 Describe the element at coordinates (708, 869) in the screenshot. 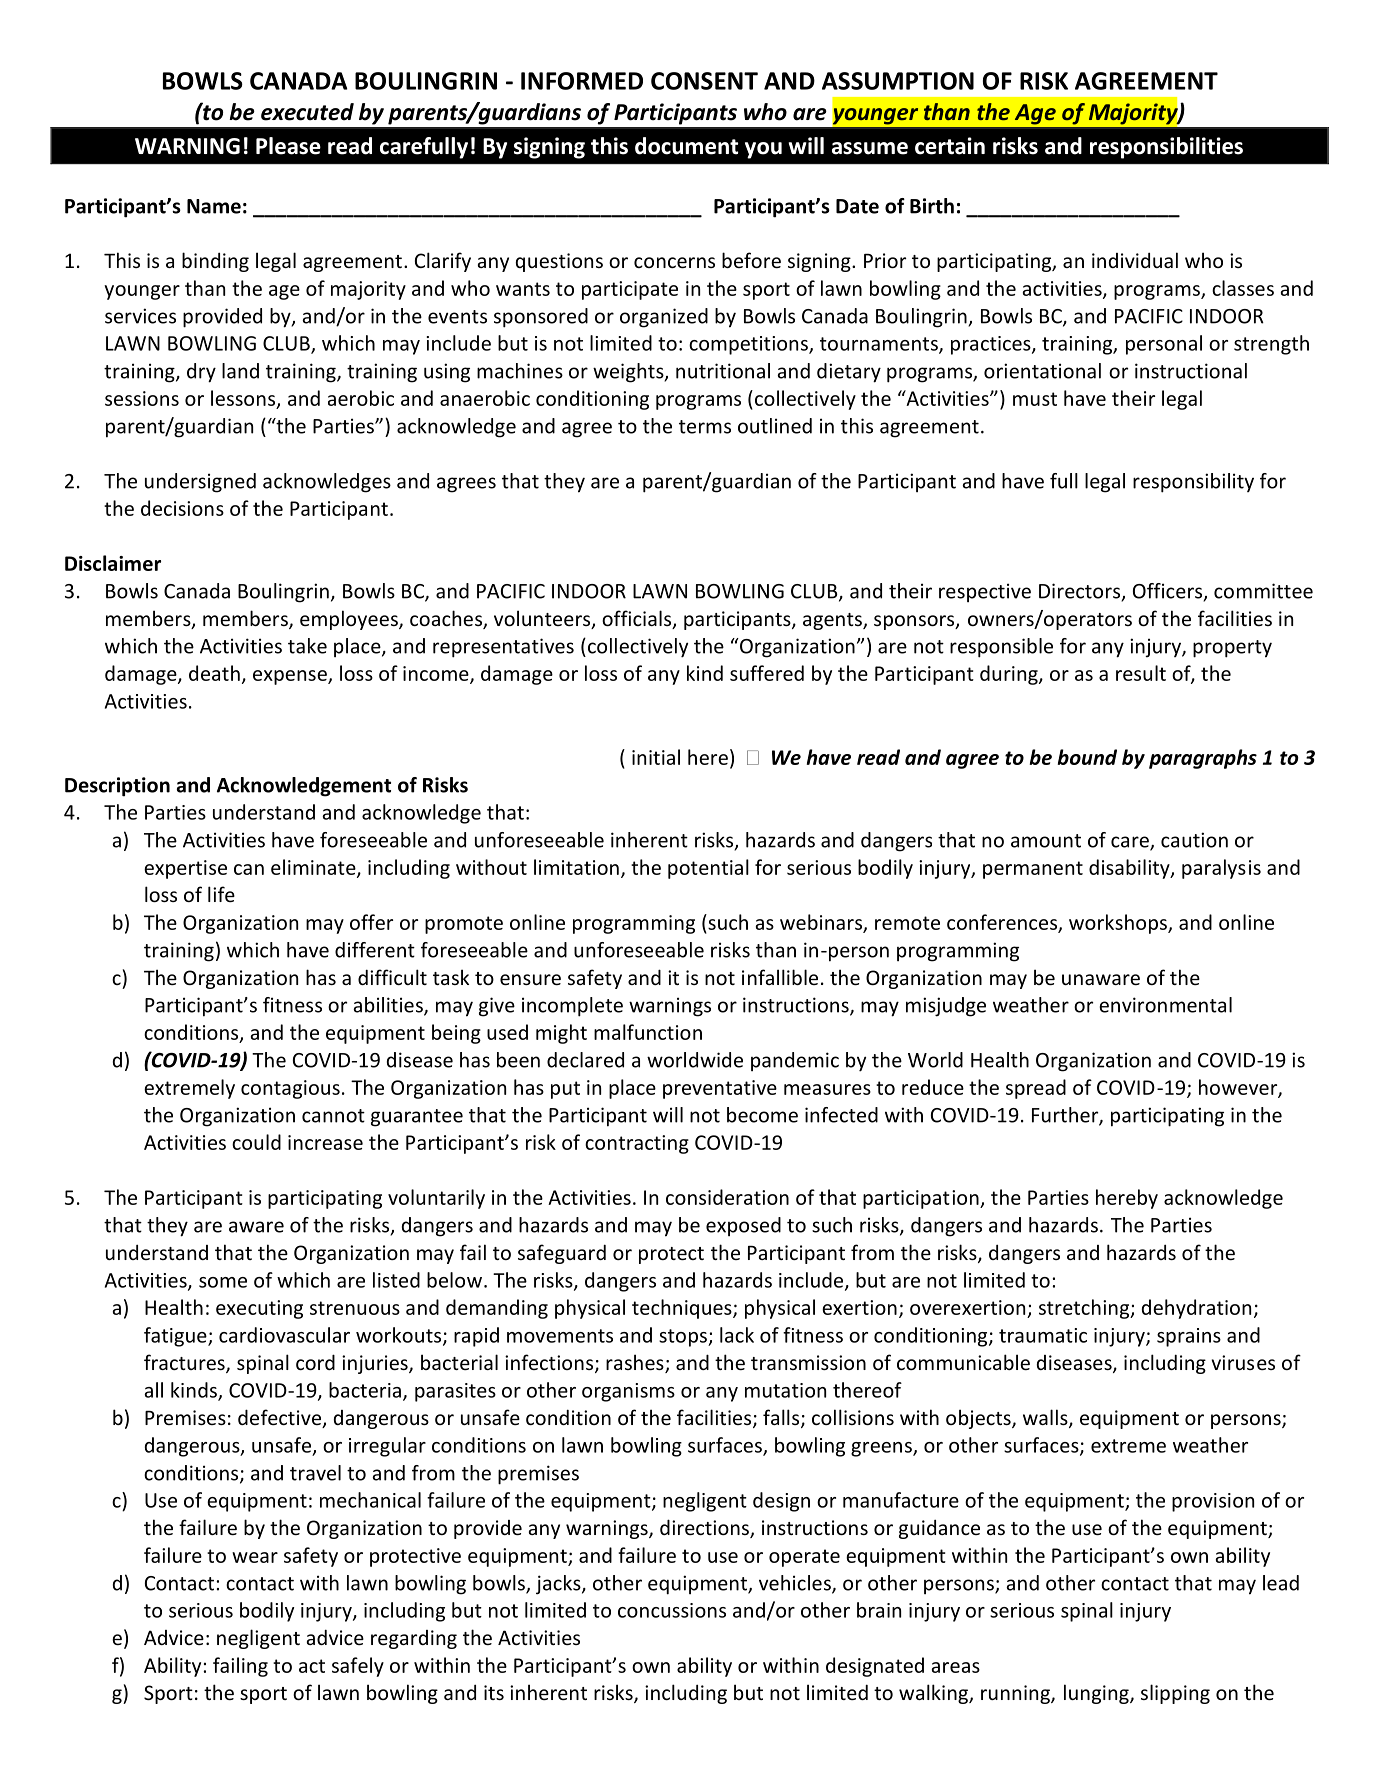

I see `potential` at that location.
